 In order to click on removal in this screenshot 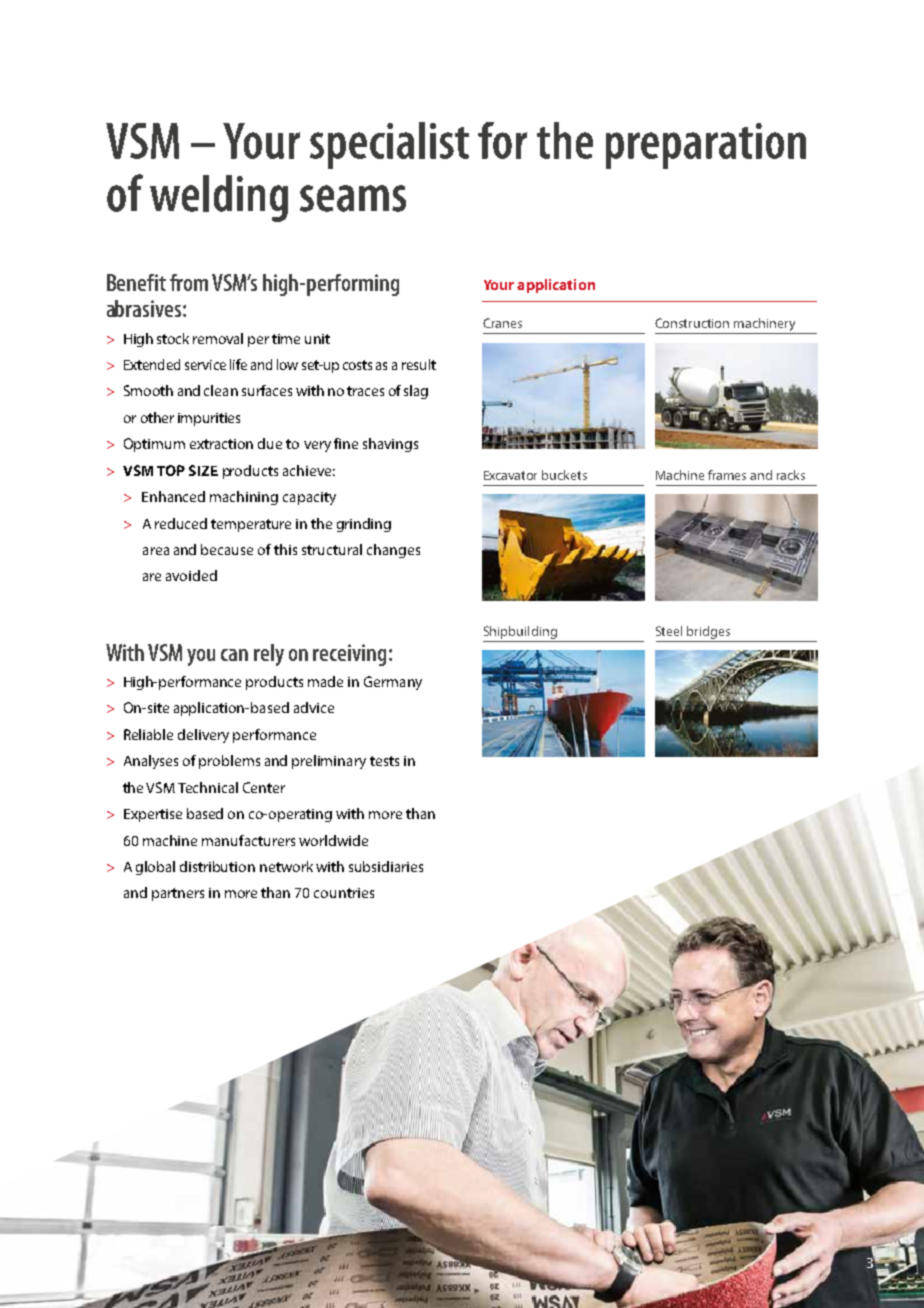, I will do `click(218, 338)`.
